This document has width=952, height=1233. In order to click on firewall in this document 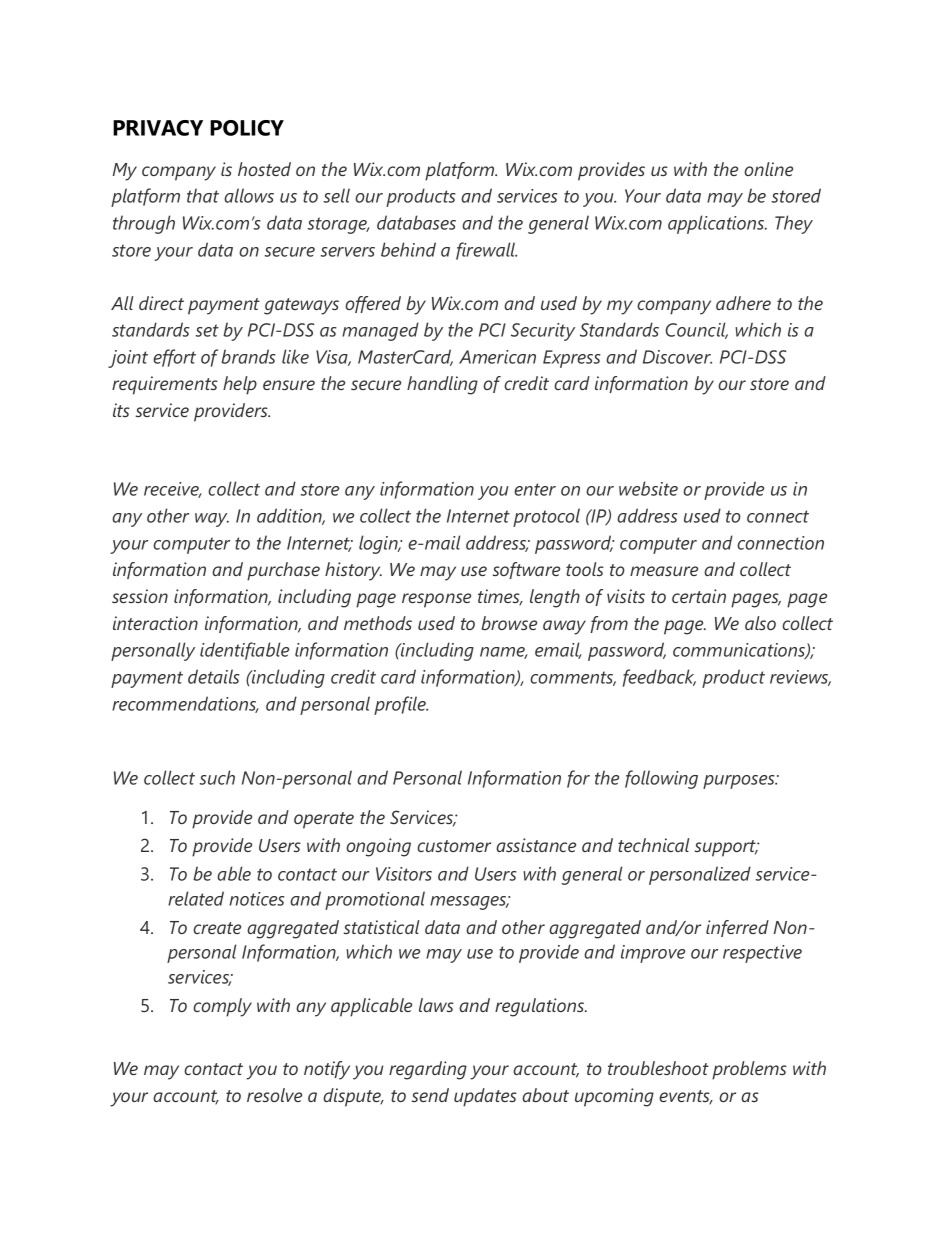, I will do `click(486, 251)`.
